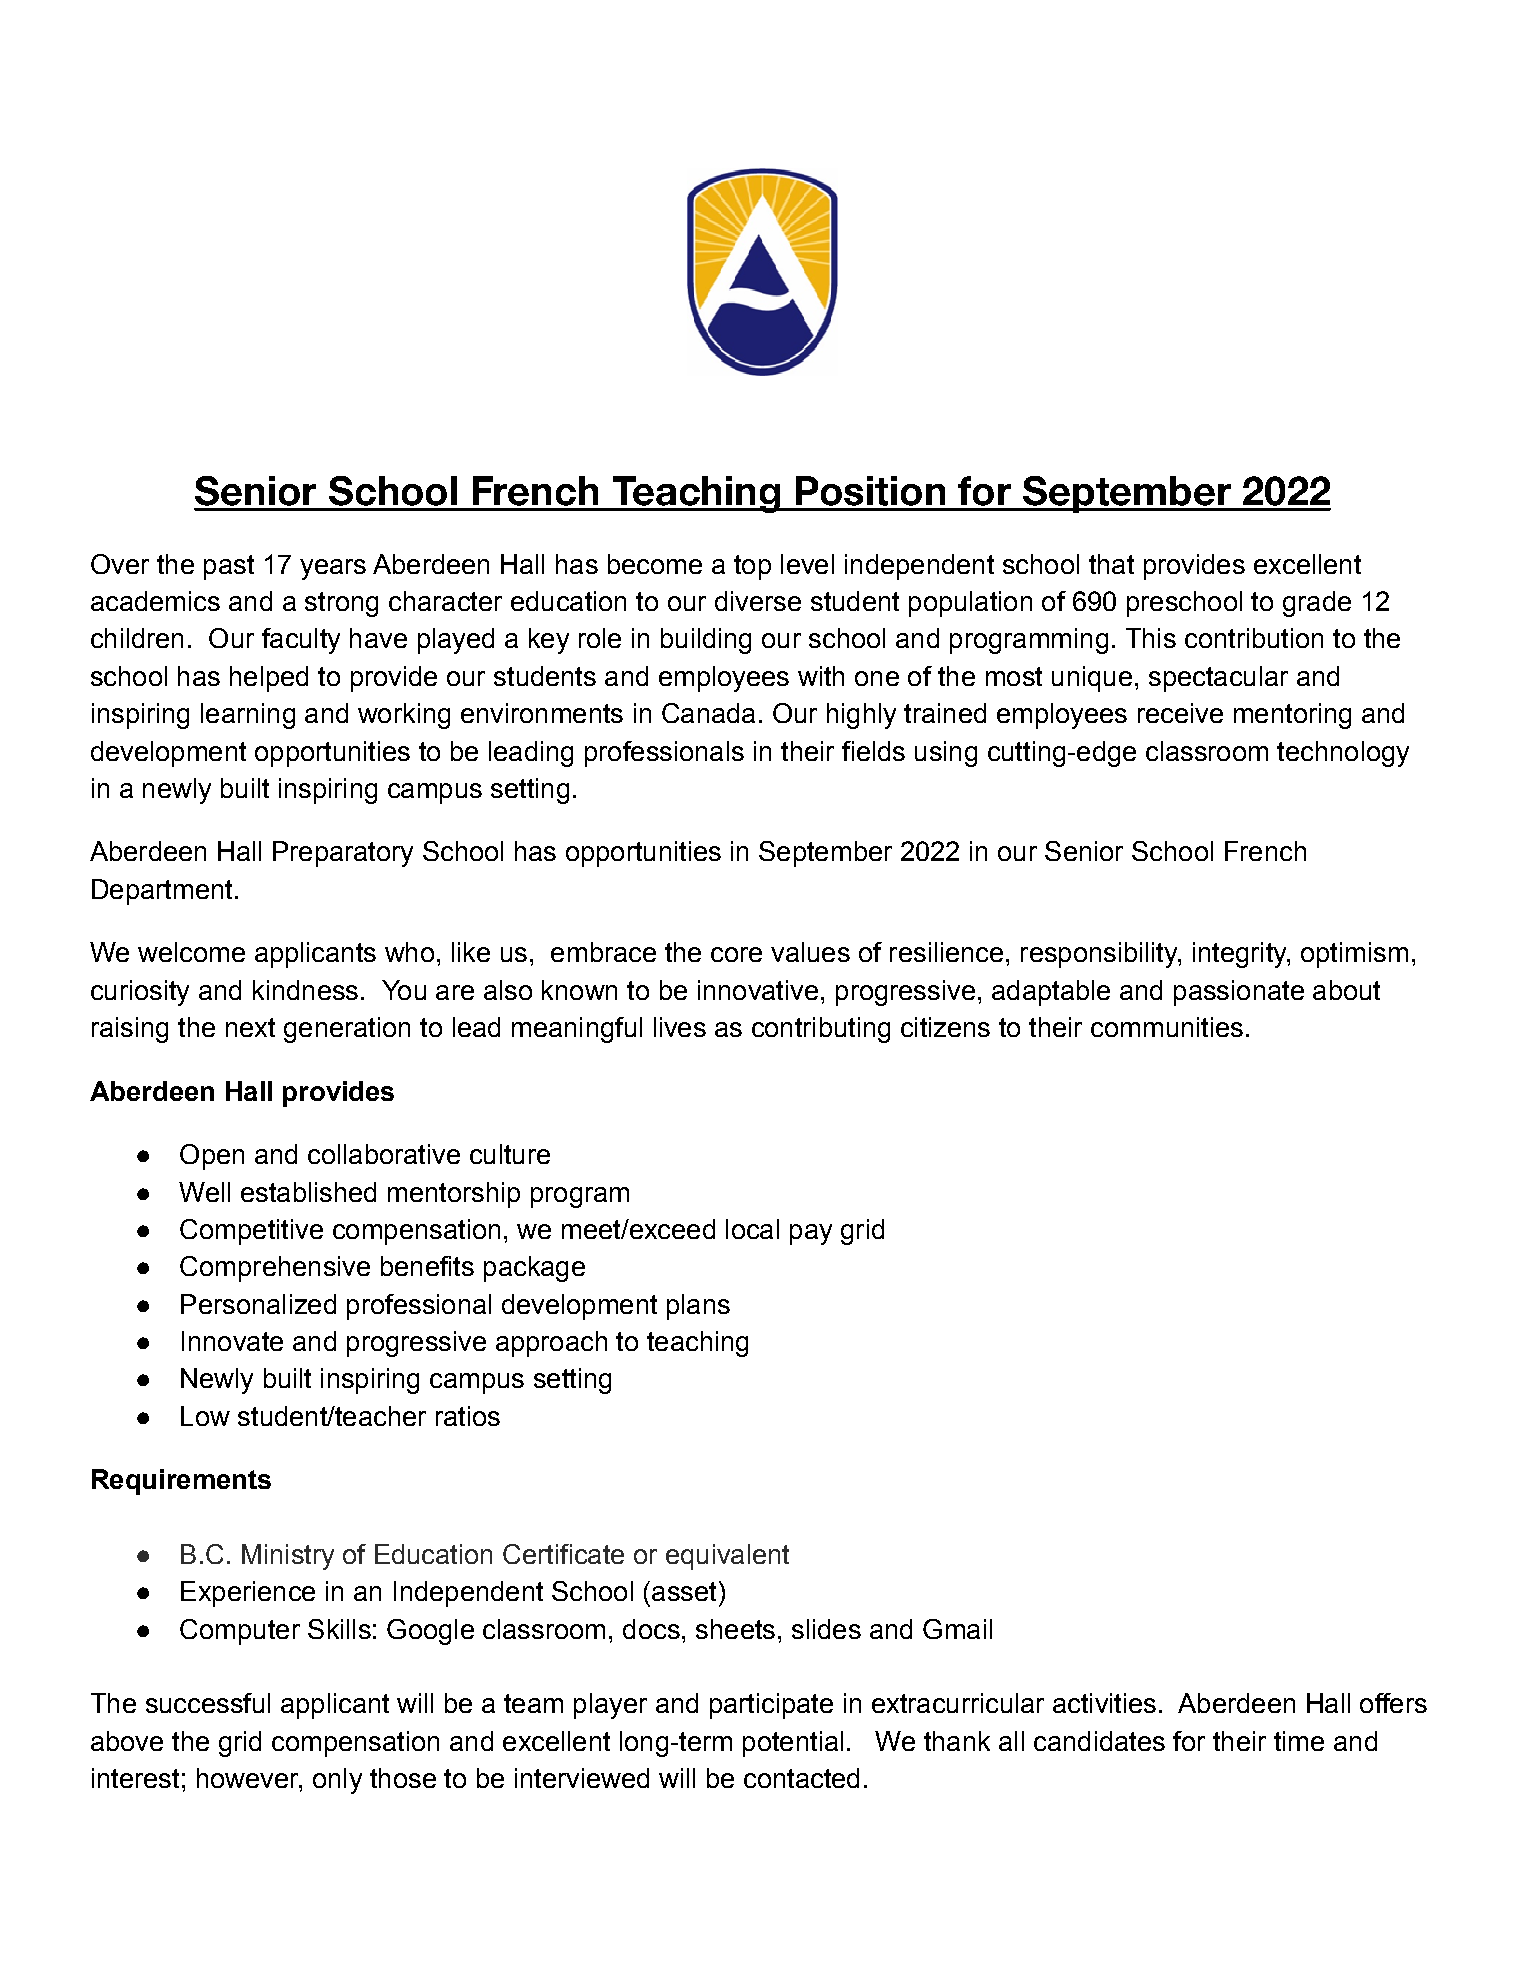 Image resolution: width=1525 pixels, height=1973 pixels. I want to click on grade, so click(1317, 604).
